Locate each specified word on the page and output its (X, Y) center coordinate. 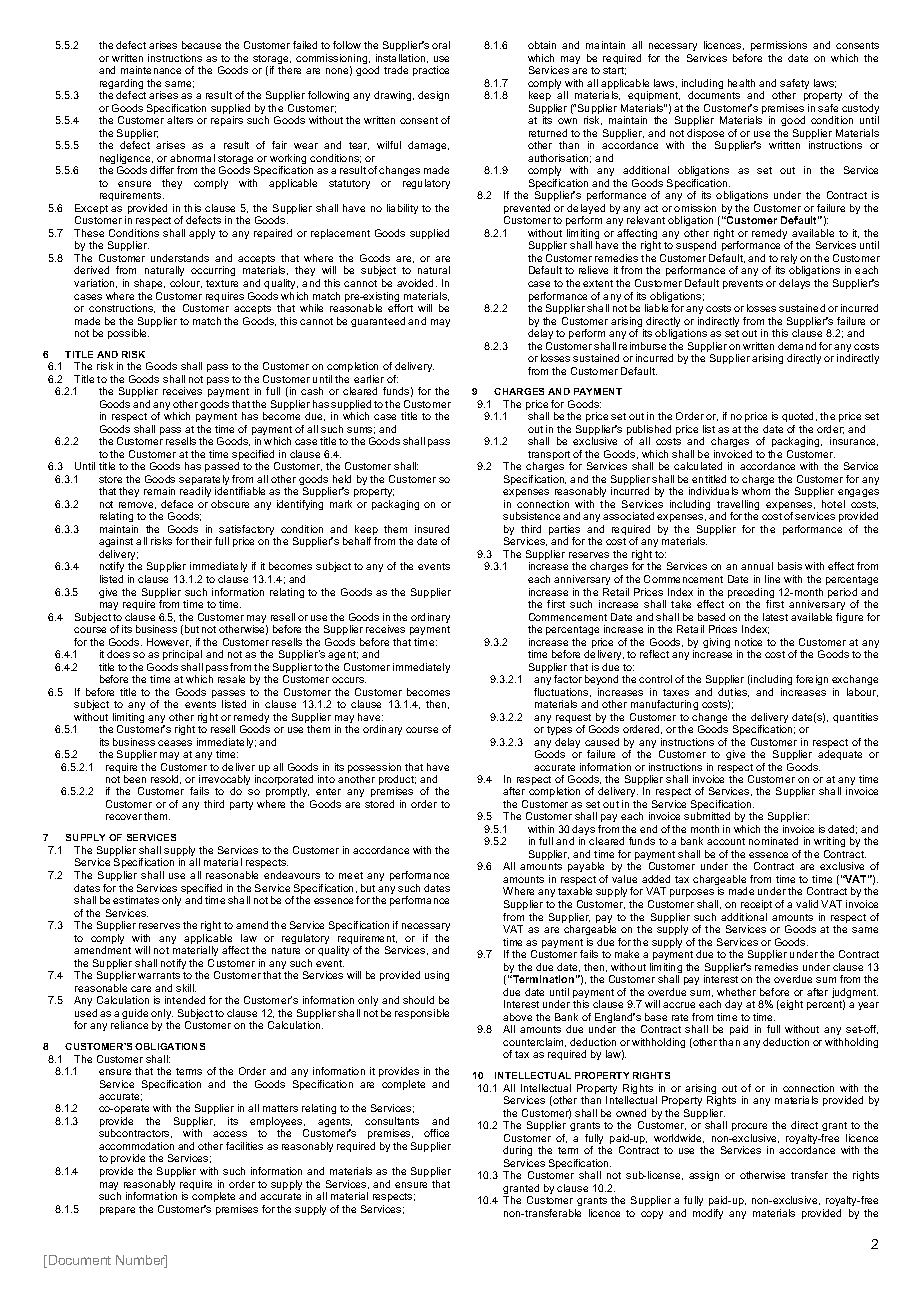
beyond (601, 680)
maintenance (151, 70)
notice (748, 642)
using (437, 976)
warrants (159, 975)
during (517, 1151)
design (433, 96)
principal (182, 655)
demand (797, 346)
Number (141, 1261)
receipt (756, 905)
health (741, 83)
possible (128, 334)
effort (400, 308)
